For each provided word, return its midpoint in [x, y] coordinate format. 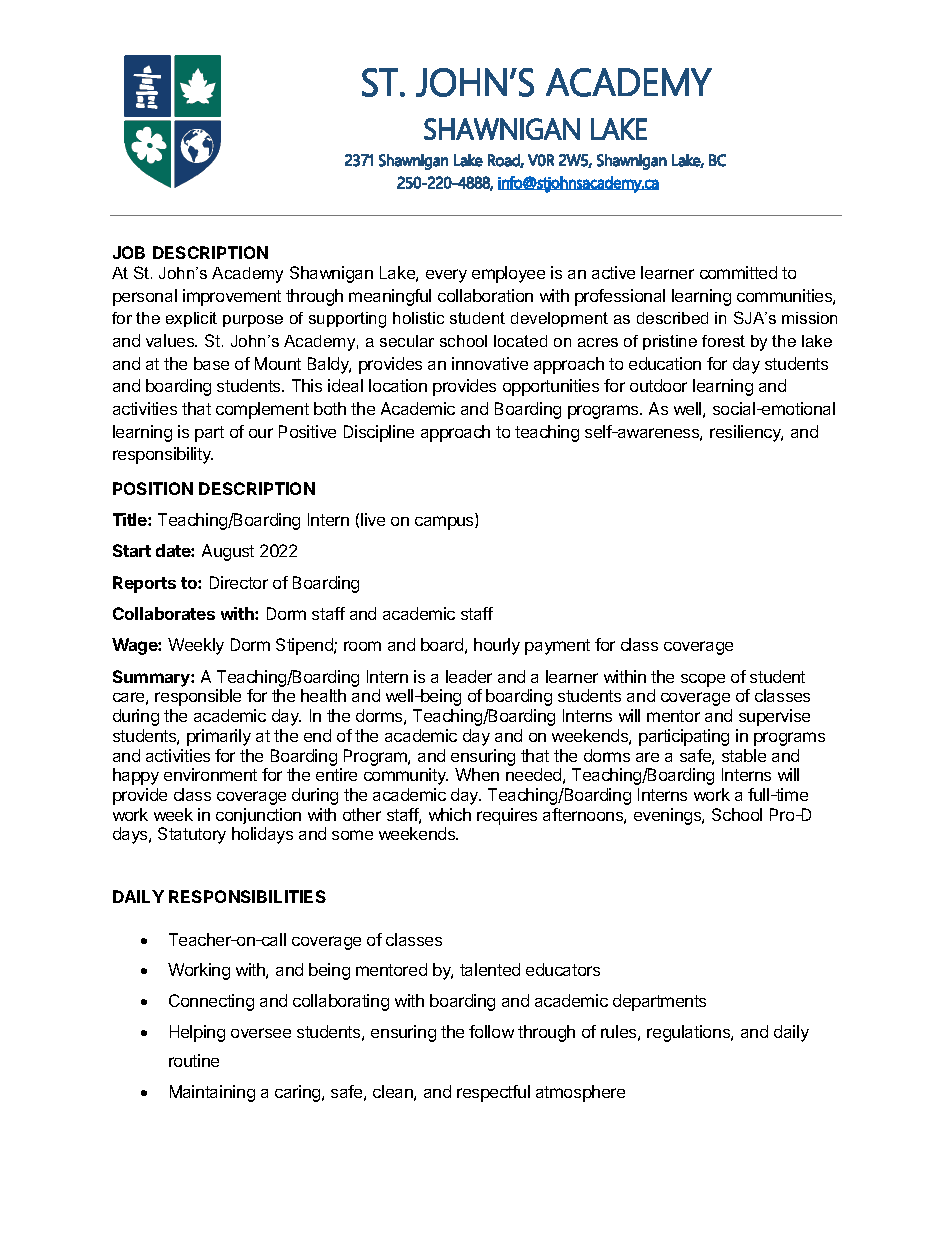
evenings [668, 816]
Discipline [379, 433]
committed [738, 272]
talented [490, 969]
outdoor [658, 385]
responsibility [163, 455]
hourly [497, 646]
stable [744, 755]
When [477, 774]
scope [703, 680]
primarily [219, 737]
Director [239, 582]
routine [194, 1060]
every [446, 276]
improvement [232, 297]
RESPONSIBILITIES [247, 896]
